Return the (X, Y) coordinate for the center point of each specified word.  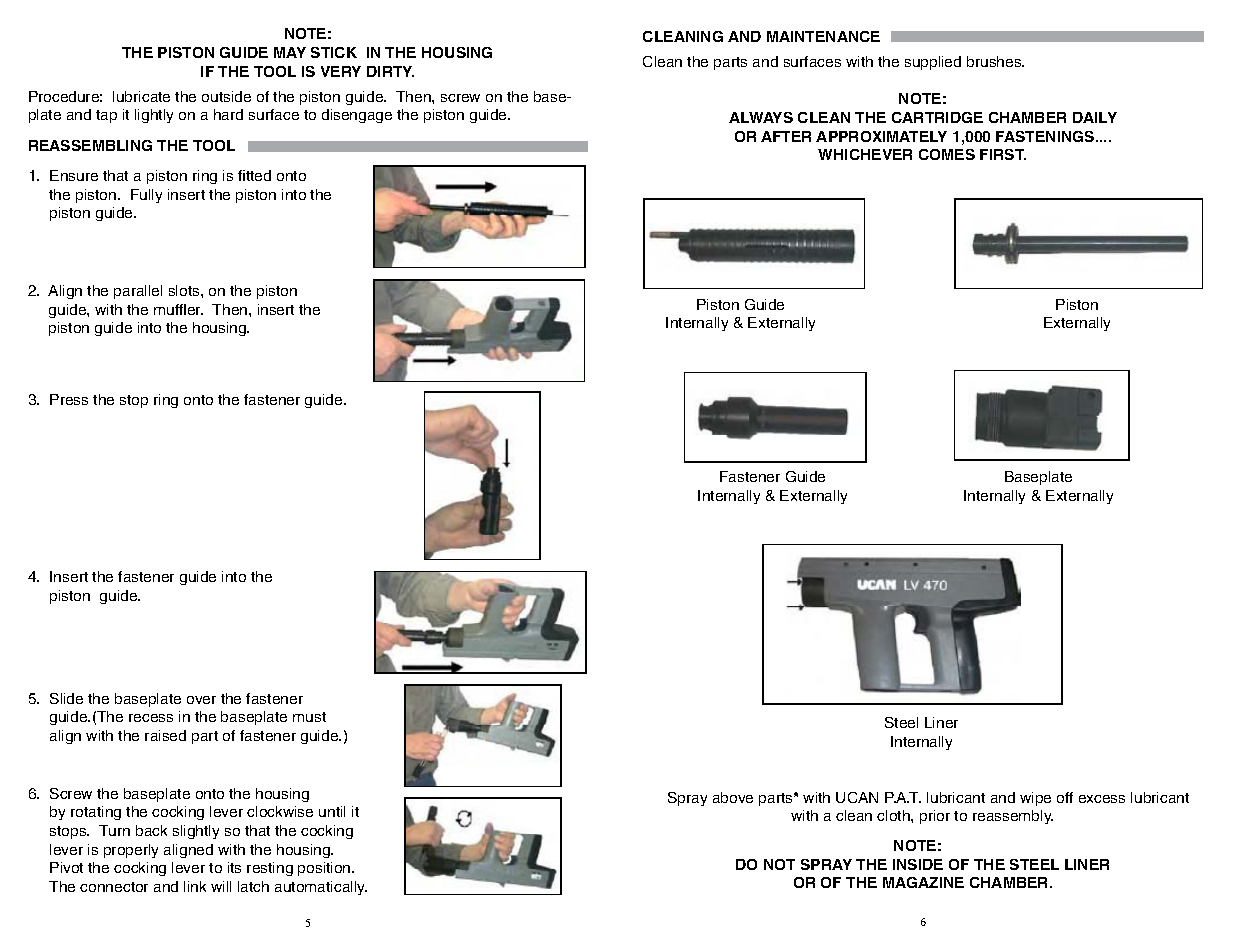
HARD (228, 114)
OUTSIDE (226, 96)
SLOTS (185, 290)
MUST (309, 717)
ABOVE (733, 797)
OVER (201, 700)
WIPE (1035, 799)
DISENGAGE (357, 116)
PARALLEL (138, 292)
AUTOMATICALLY (321, 888)
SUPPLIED (933, 63)
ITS (234, 867)
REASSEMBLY (1013, 817)
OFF (1065, 797)
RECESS (151, 718)
